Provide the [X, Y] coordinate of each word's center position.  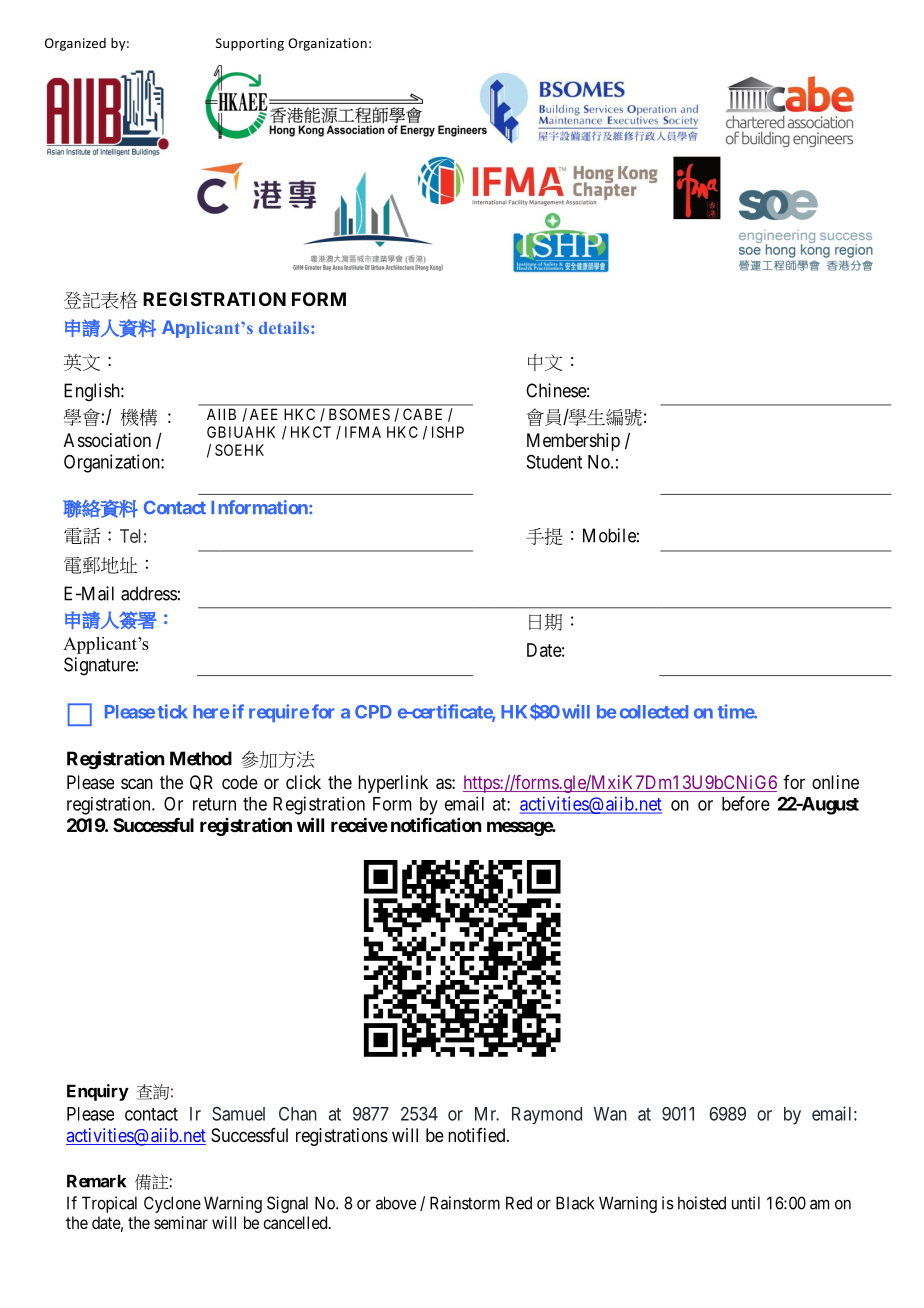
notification [436, 824]
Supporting [250, 44]
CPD [373, 712]
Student [554, 462]
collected [654, 712]
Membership [573, 442]
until [746, 1203]
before [746, 803]
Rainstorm [465, 1203]
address [149, 593]
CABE [422, 414]
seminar [181, 1222]
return [214, 804]
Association [107, 440]
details [284, 327]
